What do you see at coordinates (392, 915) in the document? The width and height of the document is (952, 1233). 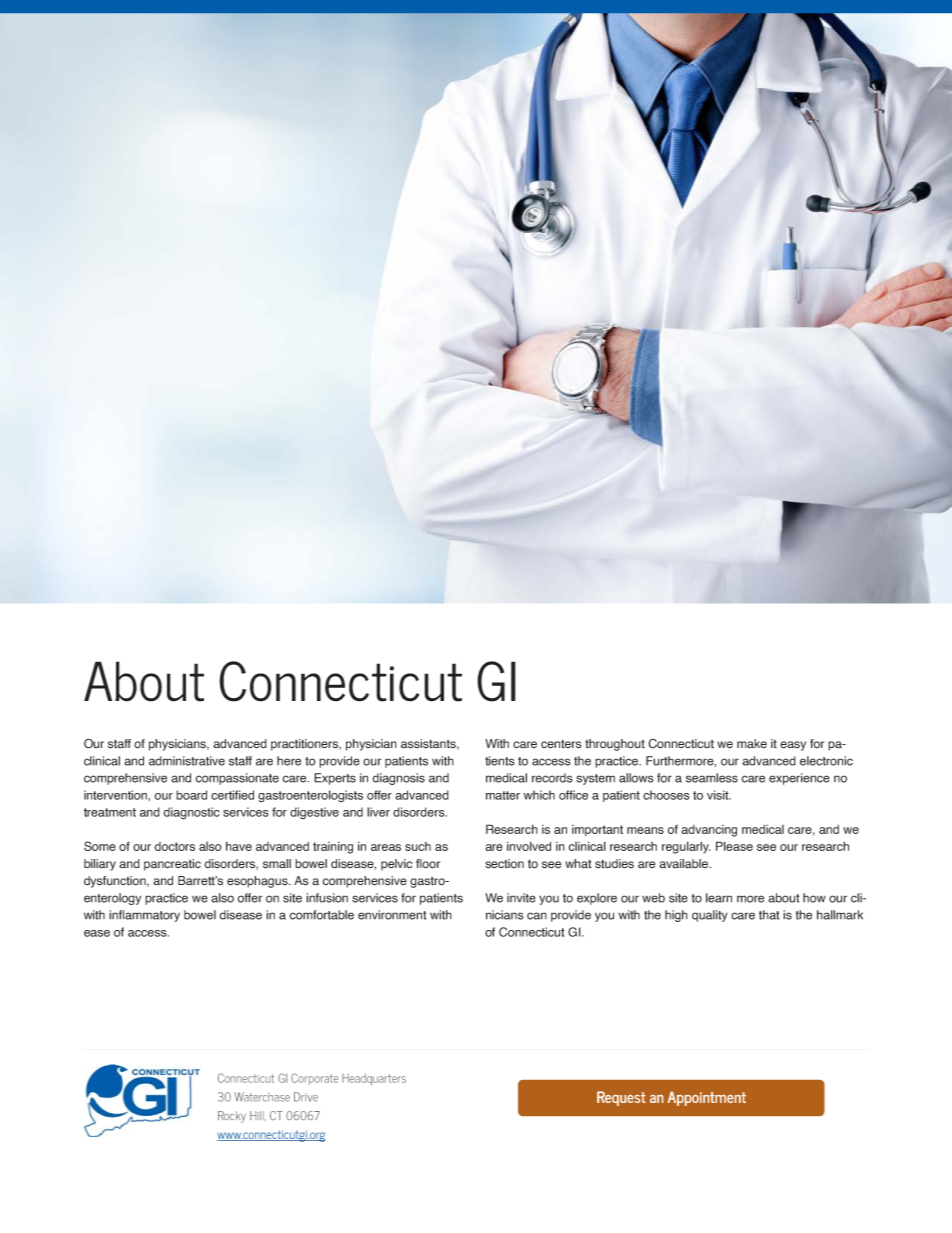 I see `environment` at bounding box center [392, 915].
